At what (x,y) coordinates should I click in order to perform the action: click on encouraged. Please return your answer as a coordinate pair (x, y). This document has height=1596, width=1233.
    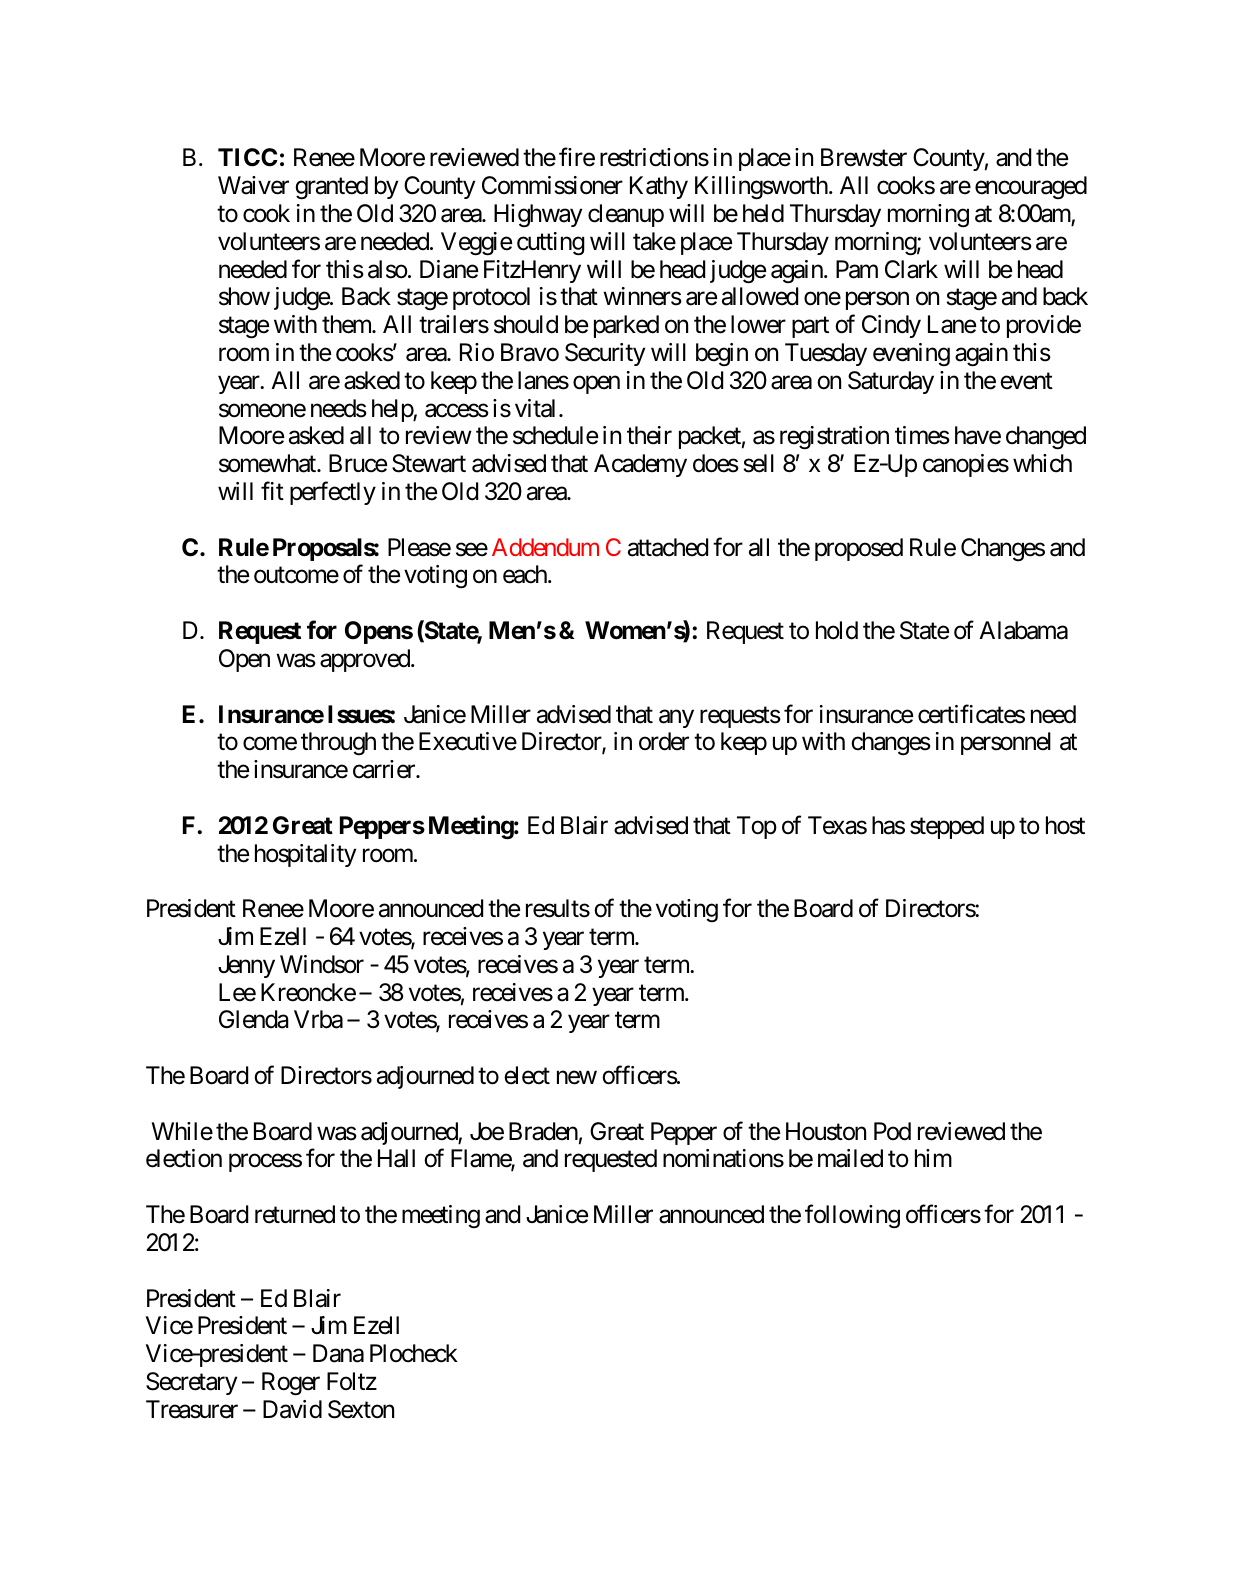
    Looking at the image, I should click on (1031, 188).
